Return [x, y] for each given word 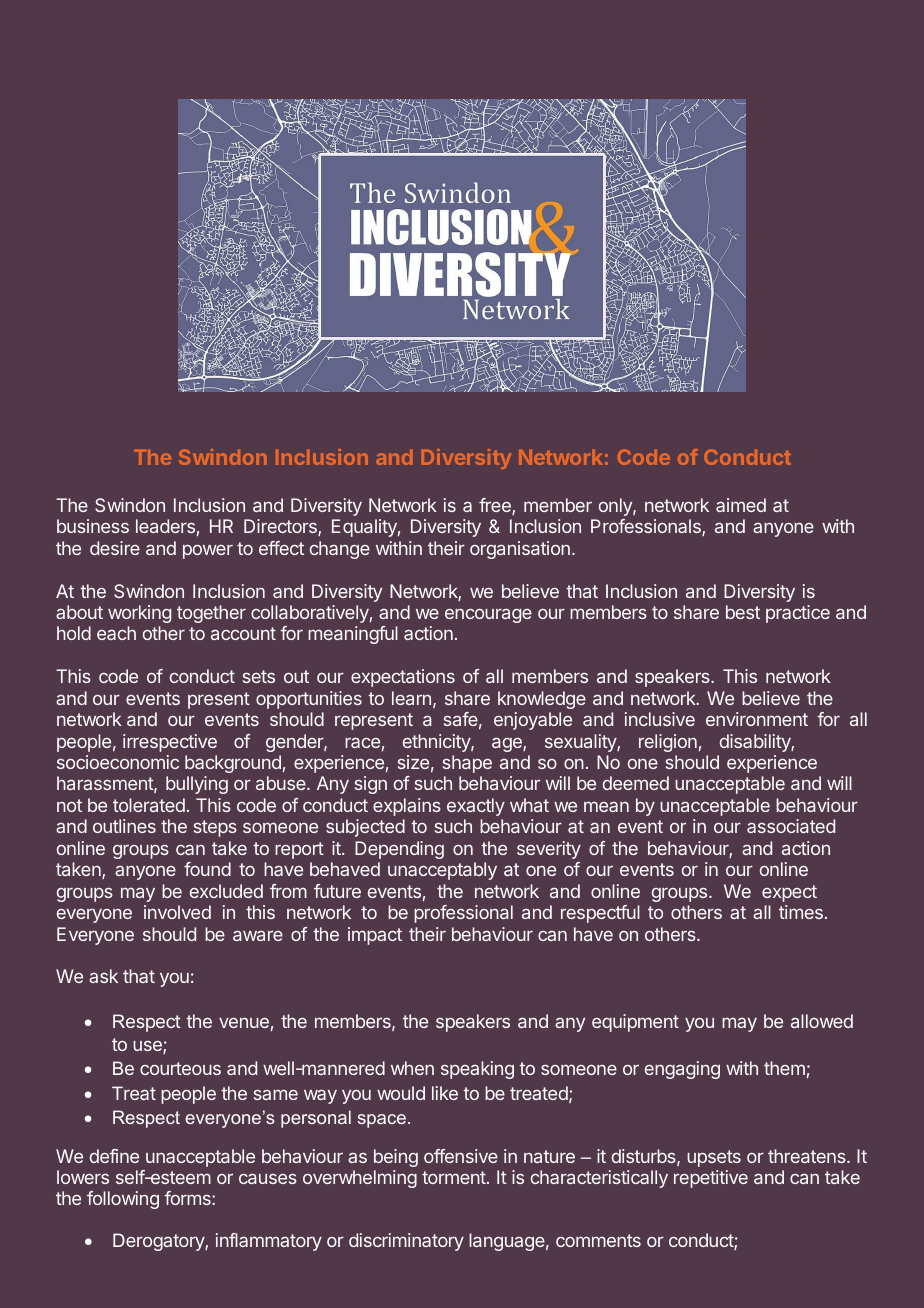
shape [467, 764]
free [496, 506]
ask [103, 976]
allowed [822, 1021]
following [123, 1200]
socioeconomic [118, 762]
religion [668, 743]
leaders [165, 526]
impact [375, 936]
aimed [741, 505]
